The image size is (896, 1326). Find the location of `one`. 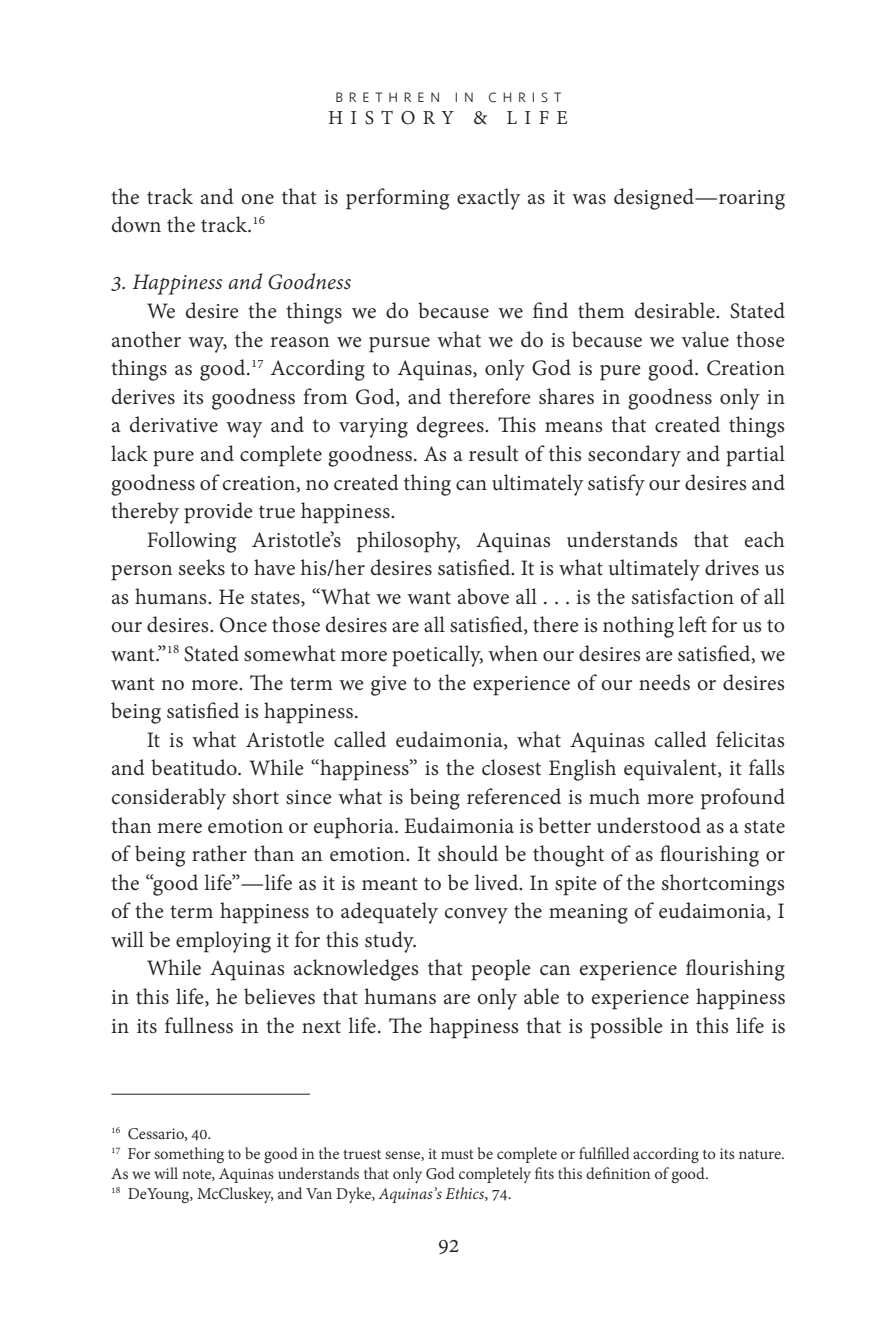

one is located at coordinates (257, 199).
